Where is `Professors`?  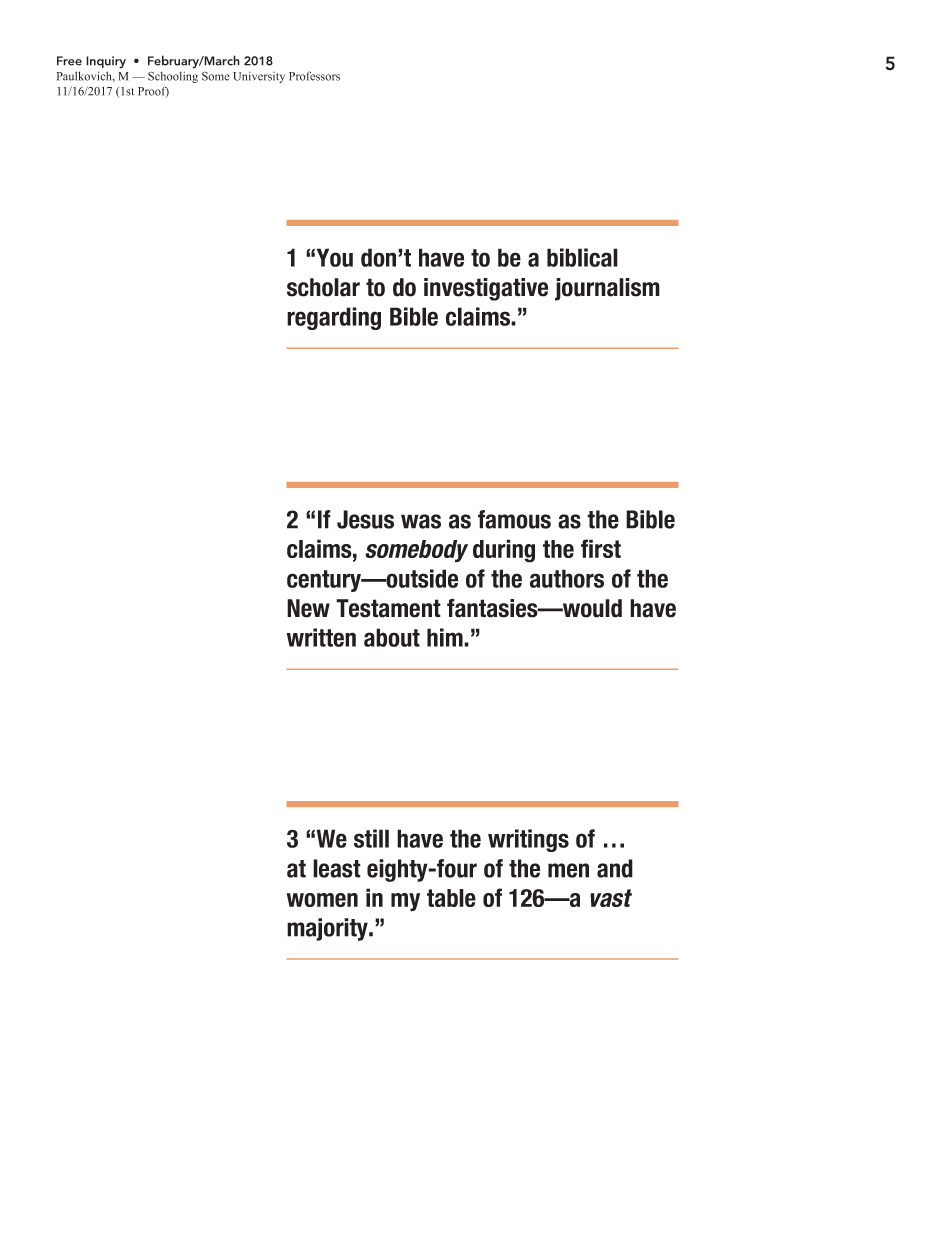
Professors is located at coordinates (314, 76).
